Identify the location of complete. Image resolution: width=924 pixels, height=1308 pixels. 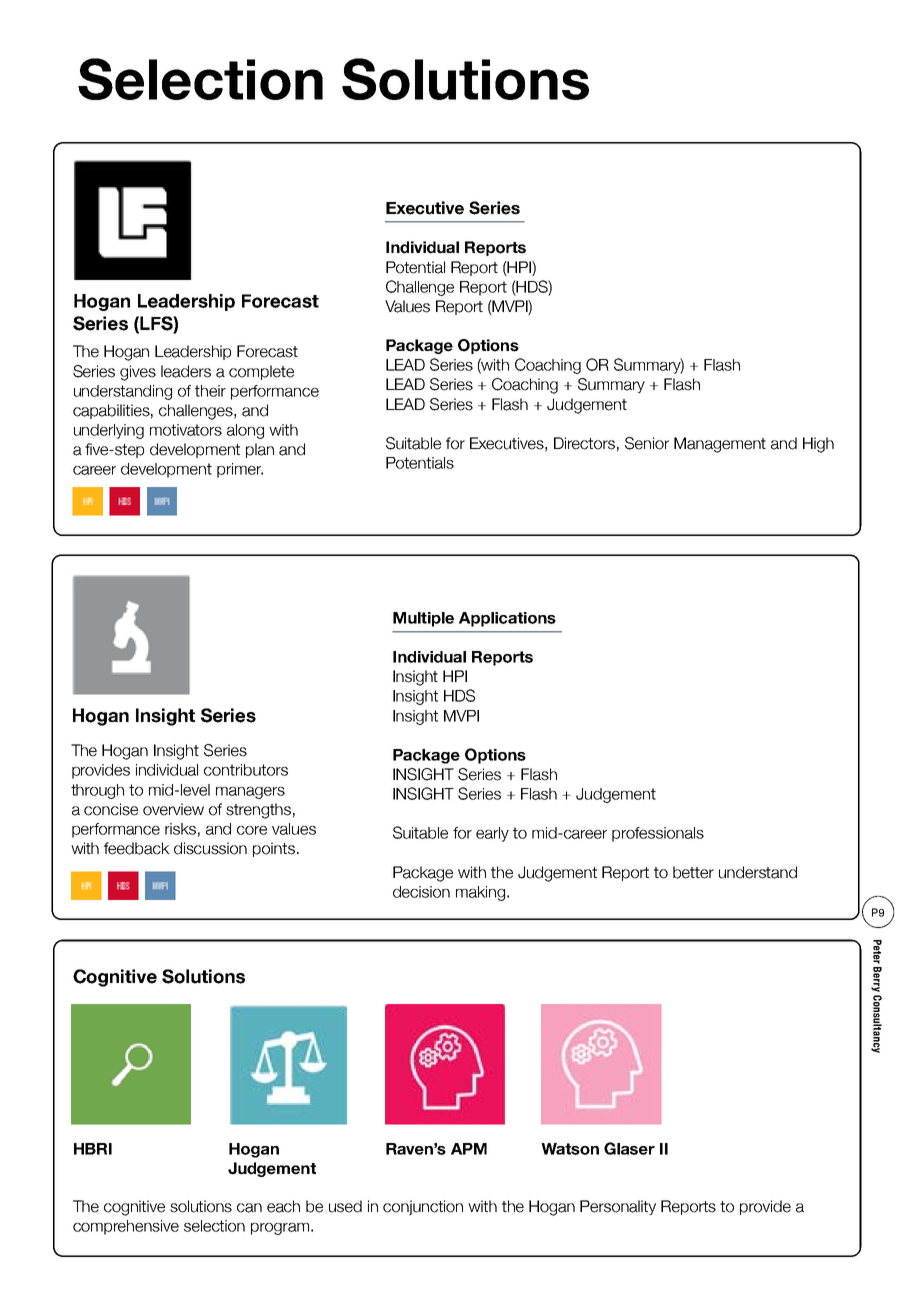
(261, 372).
